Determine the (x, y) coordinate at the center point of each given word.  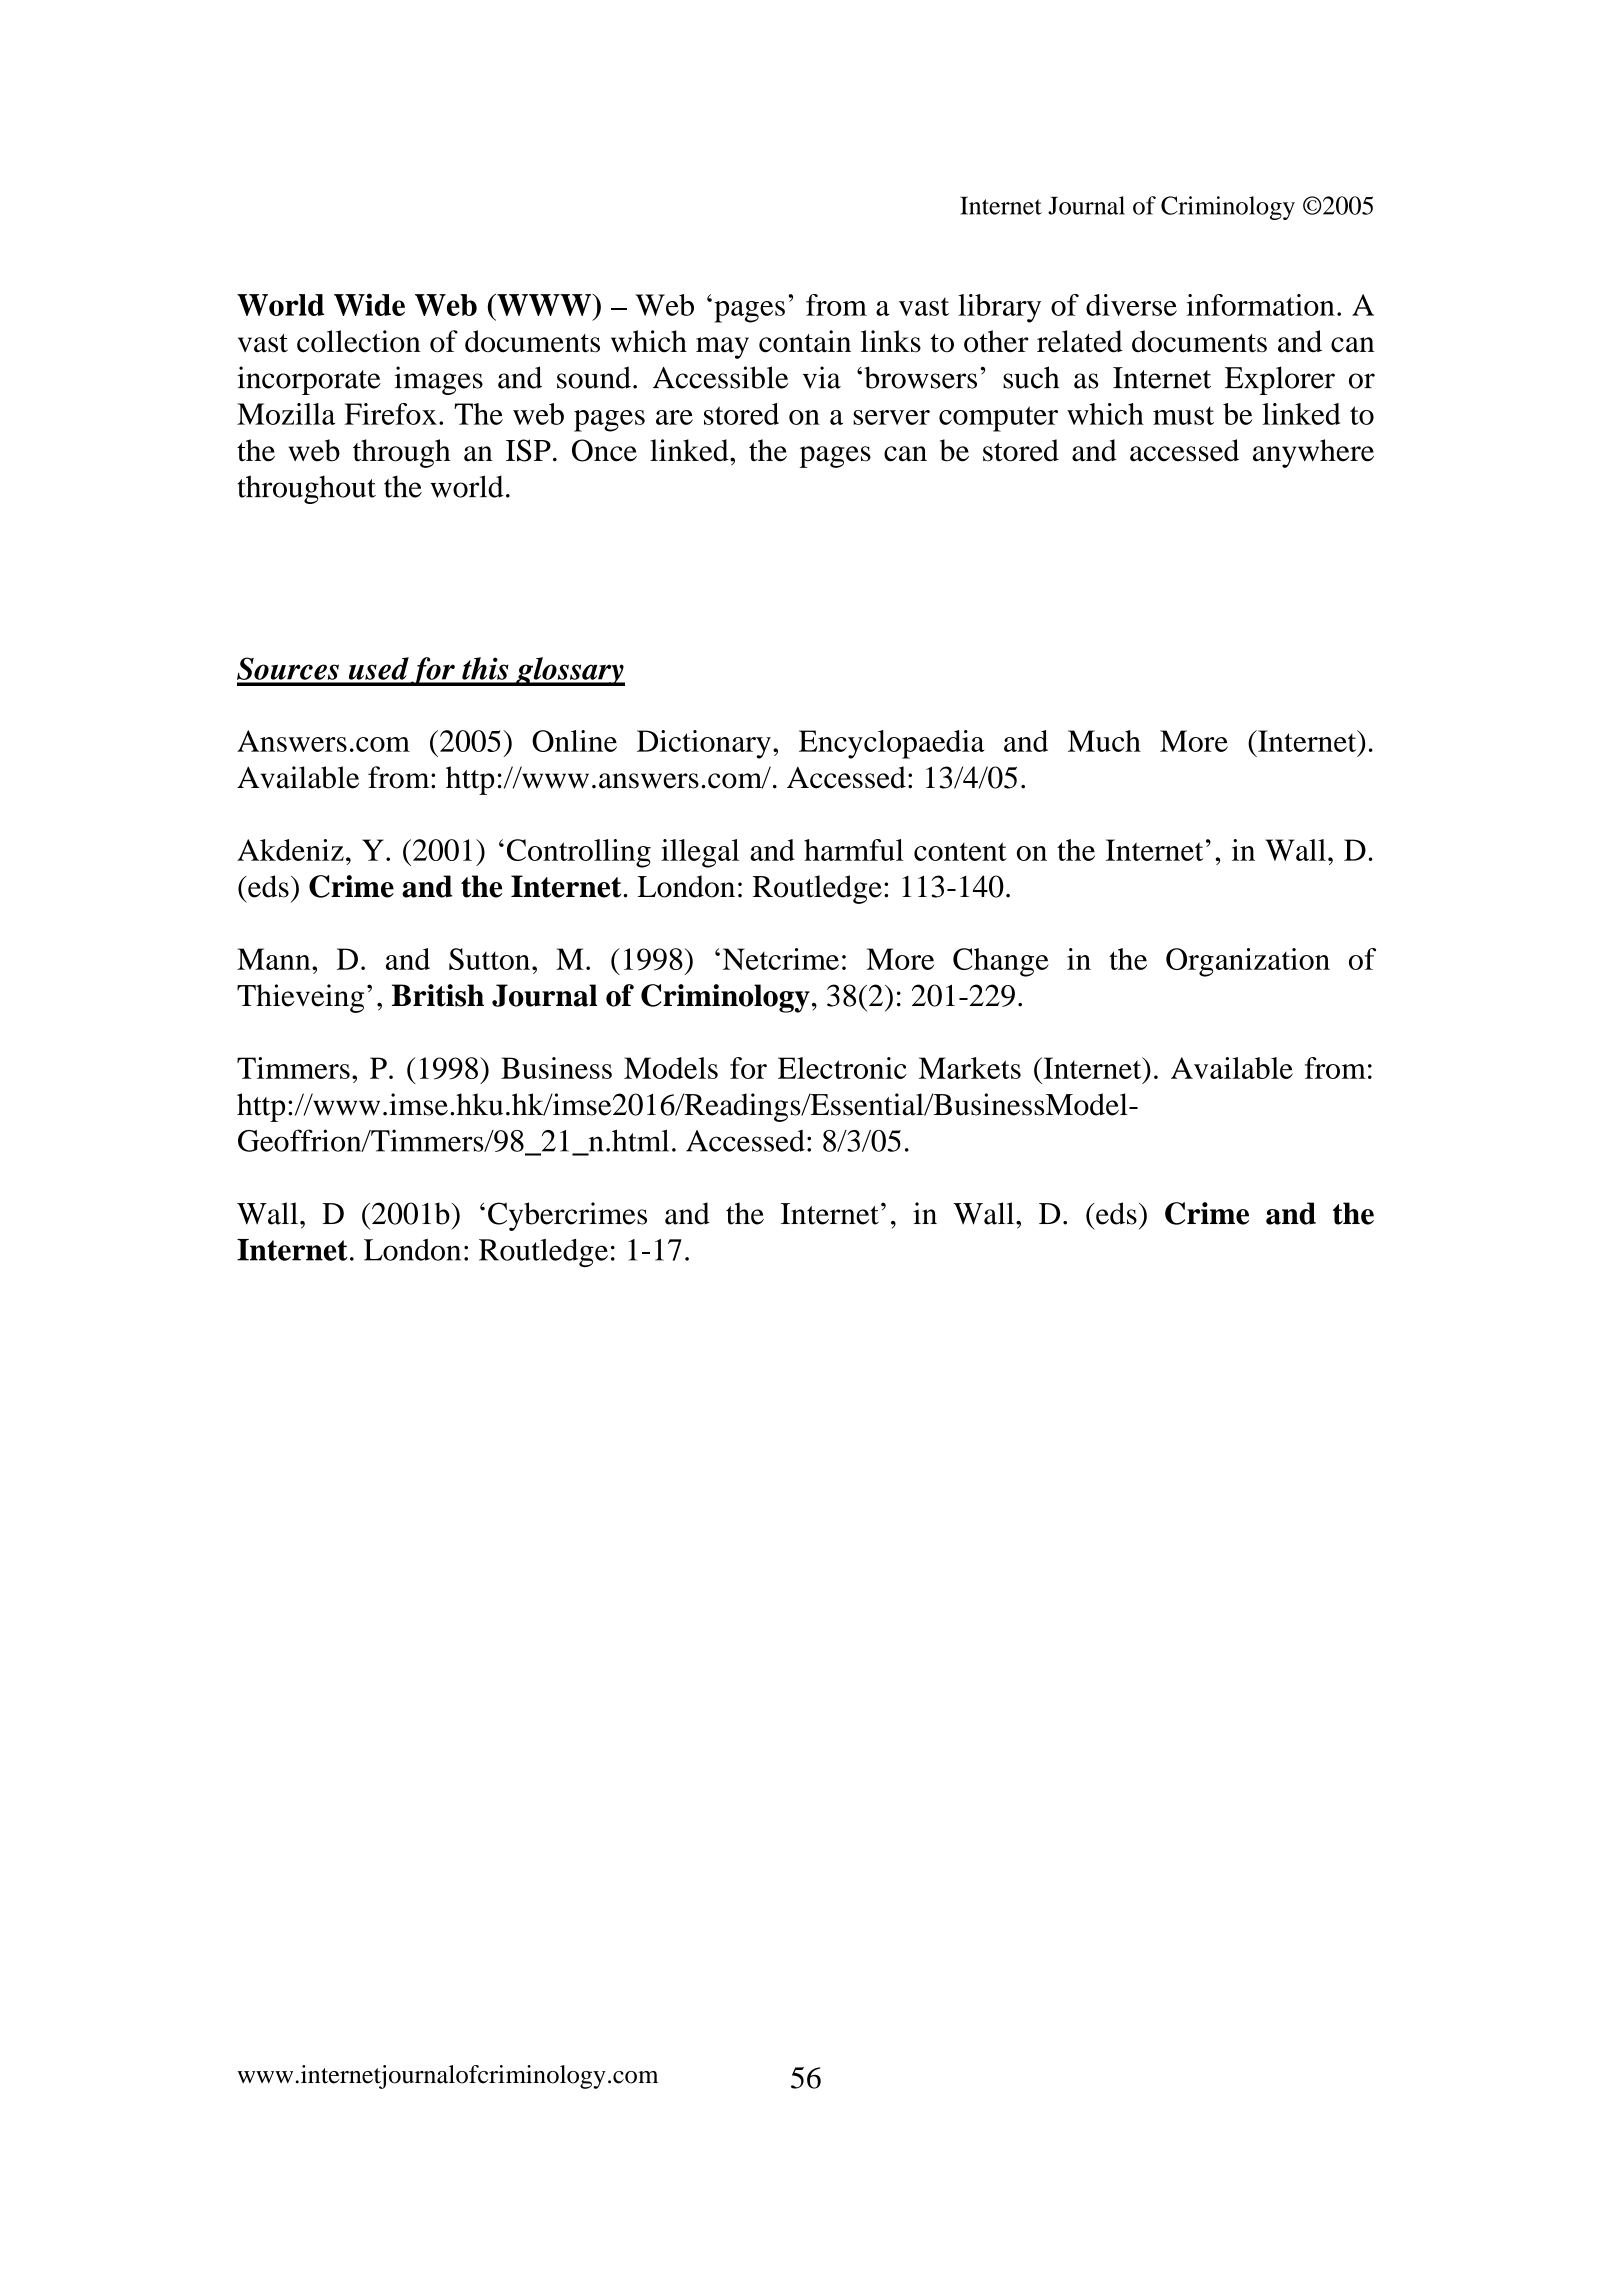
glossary (569, 671)
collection (359, 341)
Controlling (579, 853)
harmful (854, 850)
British (438, 995)
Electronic (842, 1068)
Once (604, 450)
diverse (1131, 305)
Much (1104, 741)
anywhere (1313, 453)
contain (805, 341)
